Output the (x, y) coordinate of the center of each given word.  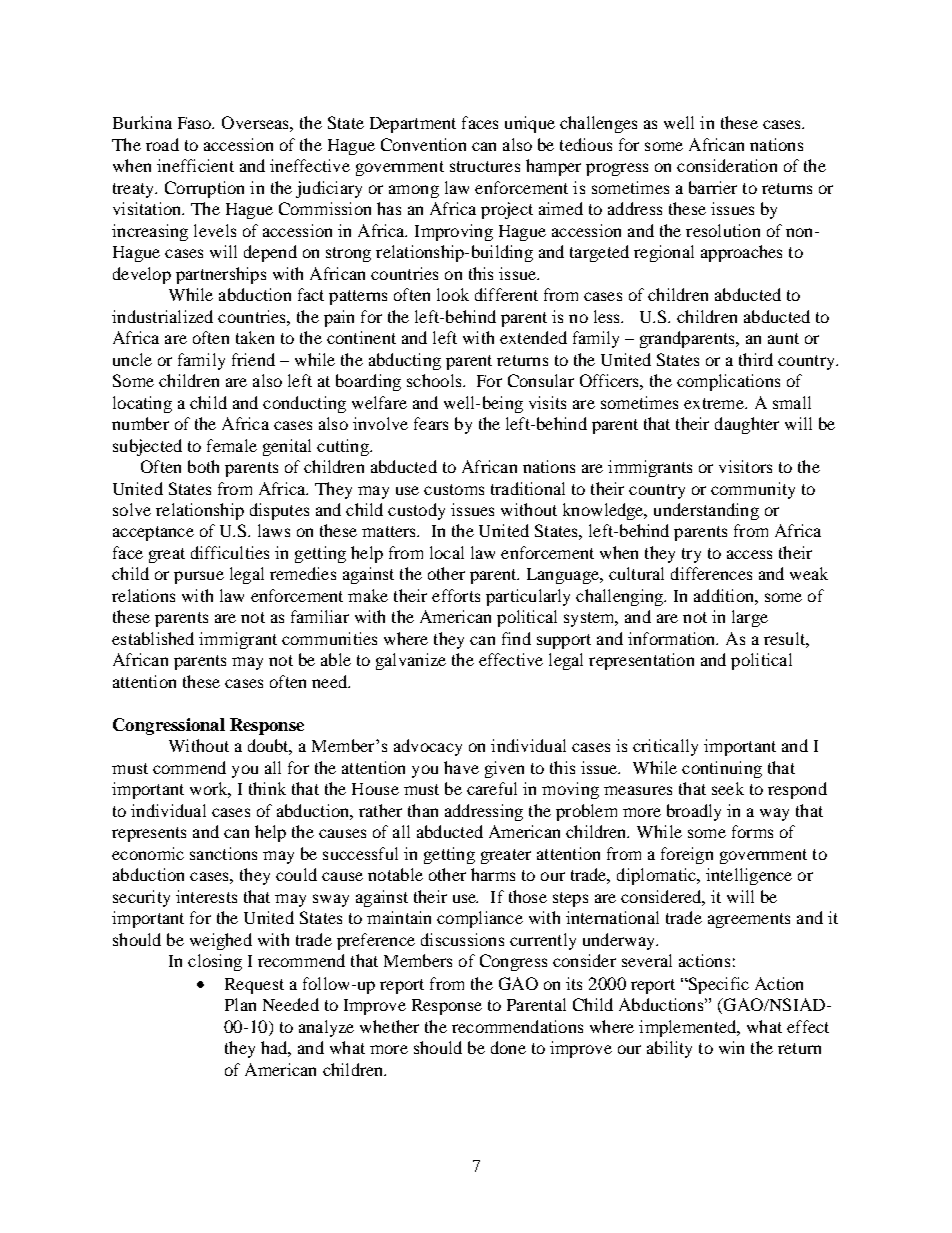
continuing (722, 769)
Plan (240, 1004)
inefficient (195, 165)
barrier (713, 187)
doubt (270, 747)
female (232, 445)
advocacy (428, 747)
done (508, 1047)
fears (431, 423)
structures (485, 166)
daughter (747, 425)
